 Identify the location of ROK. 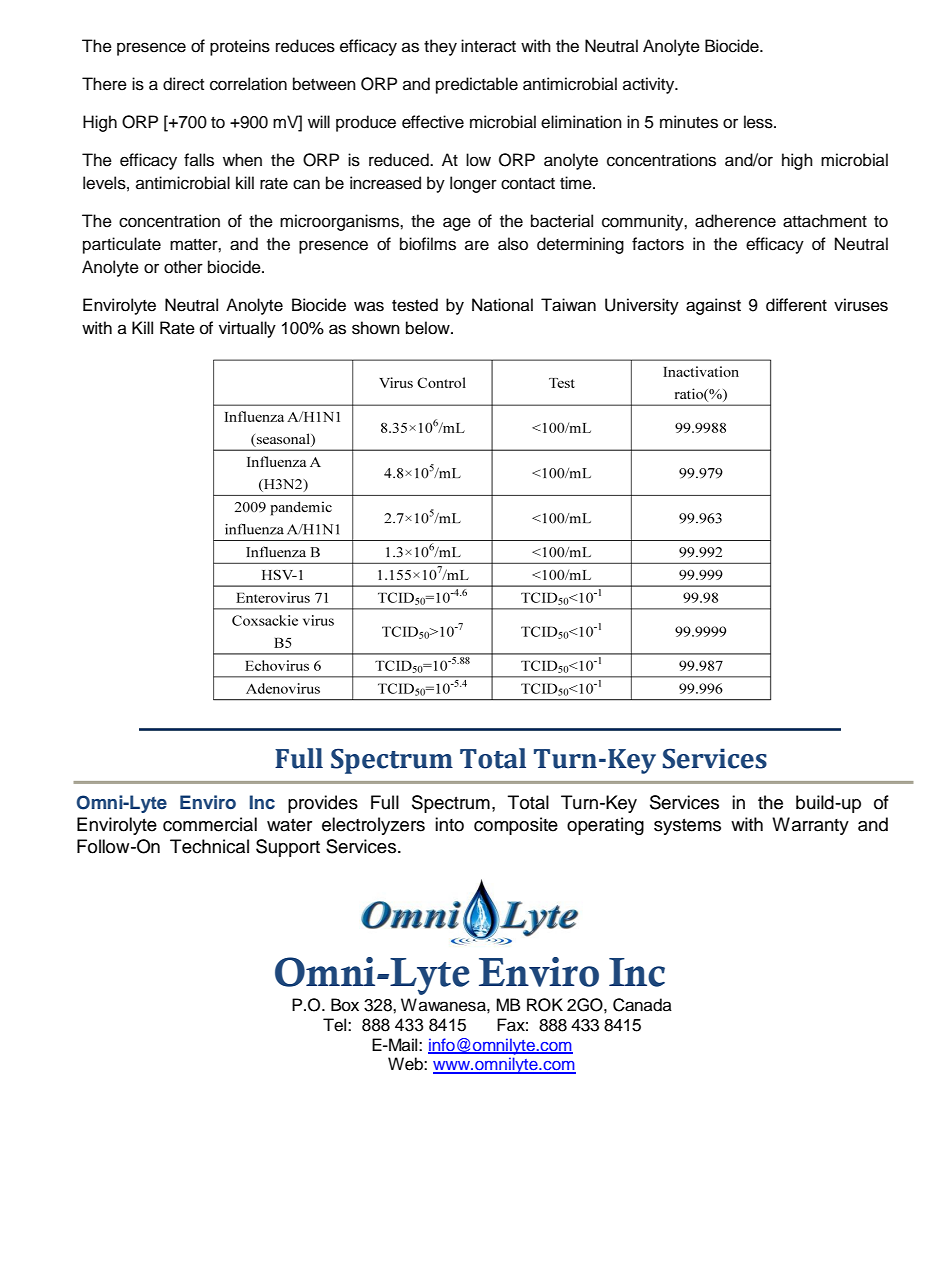
(545, 1005).
